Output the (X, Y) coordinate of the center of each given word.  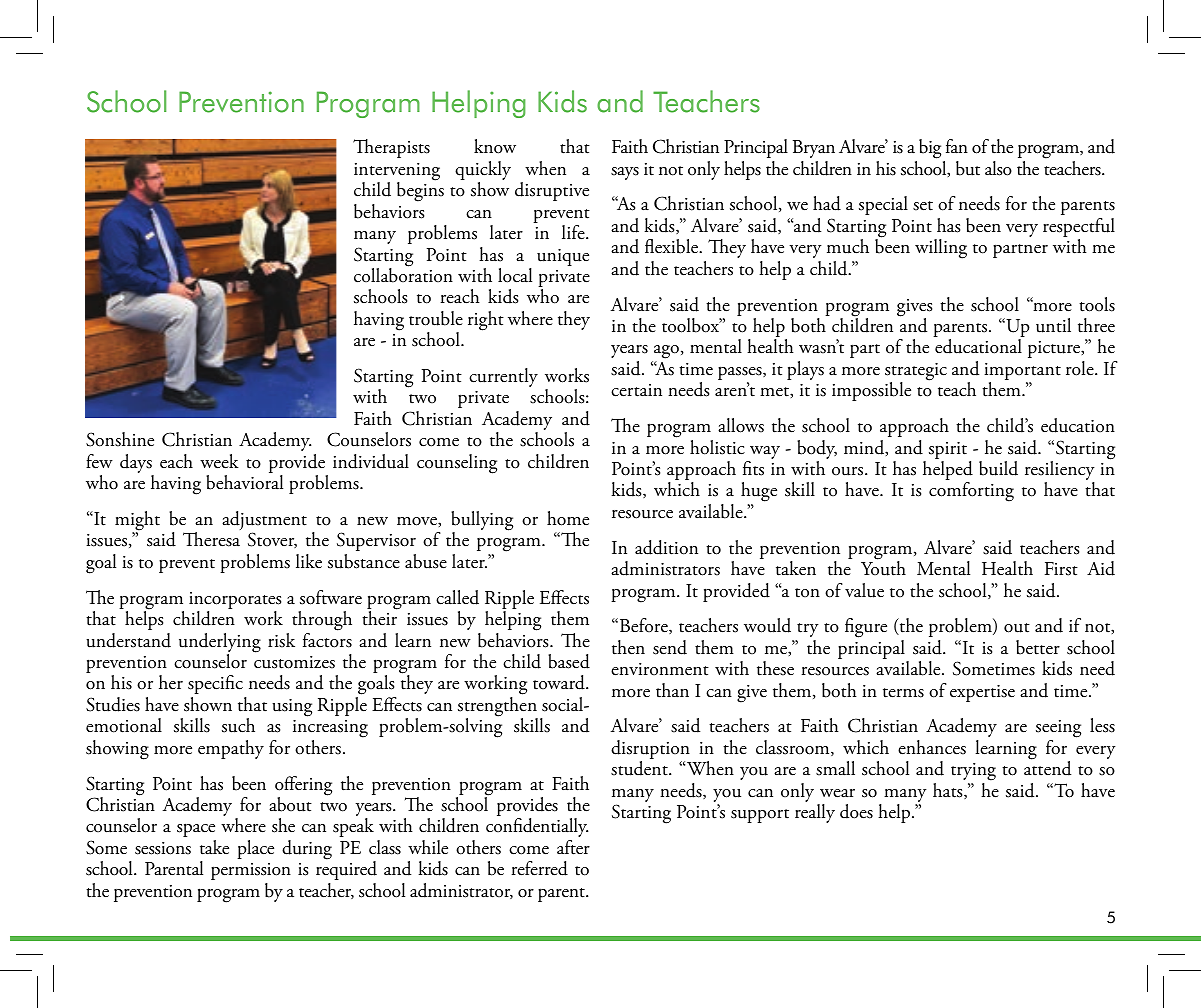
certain (636, 390)
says (625, 173)
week (219, 461)
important (1022, 373)
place (255, 849)
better (1038, 647)
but (968, 168)
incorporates (235, 602)
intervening (397, 173)
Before (643, 626)
